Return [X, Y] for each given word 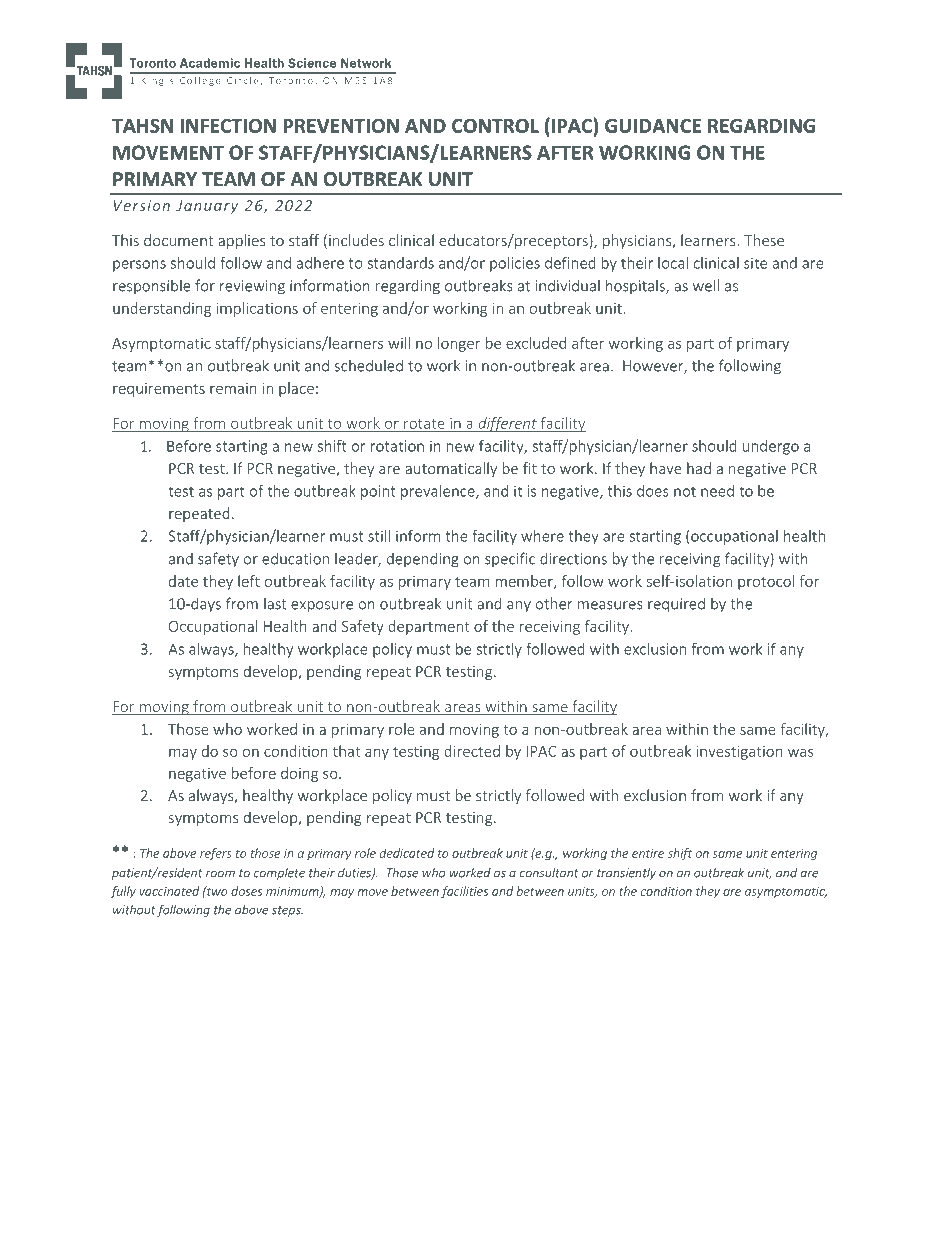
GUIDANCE [653, 125]
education [295, 558]
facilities [464, 892]
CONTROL [495, 125]
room [220, 874]
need [717, 491]
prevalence [439, 492]
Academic [210, 63]
